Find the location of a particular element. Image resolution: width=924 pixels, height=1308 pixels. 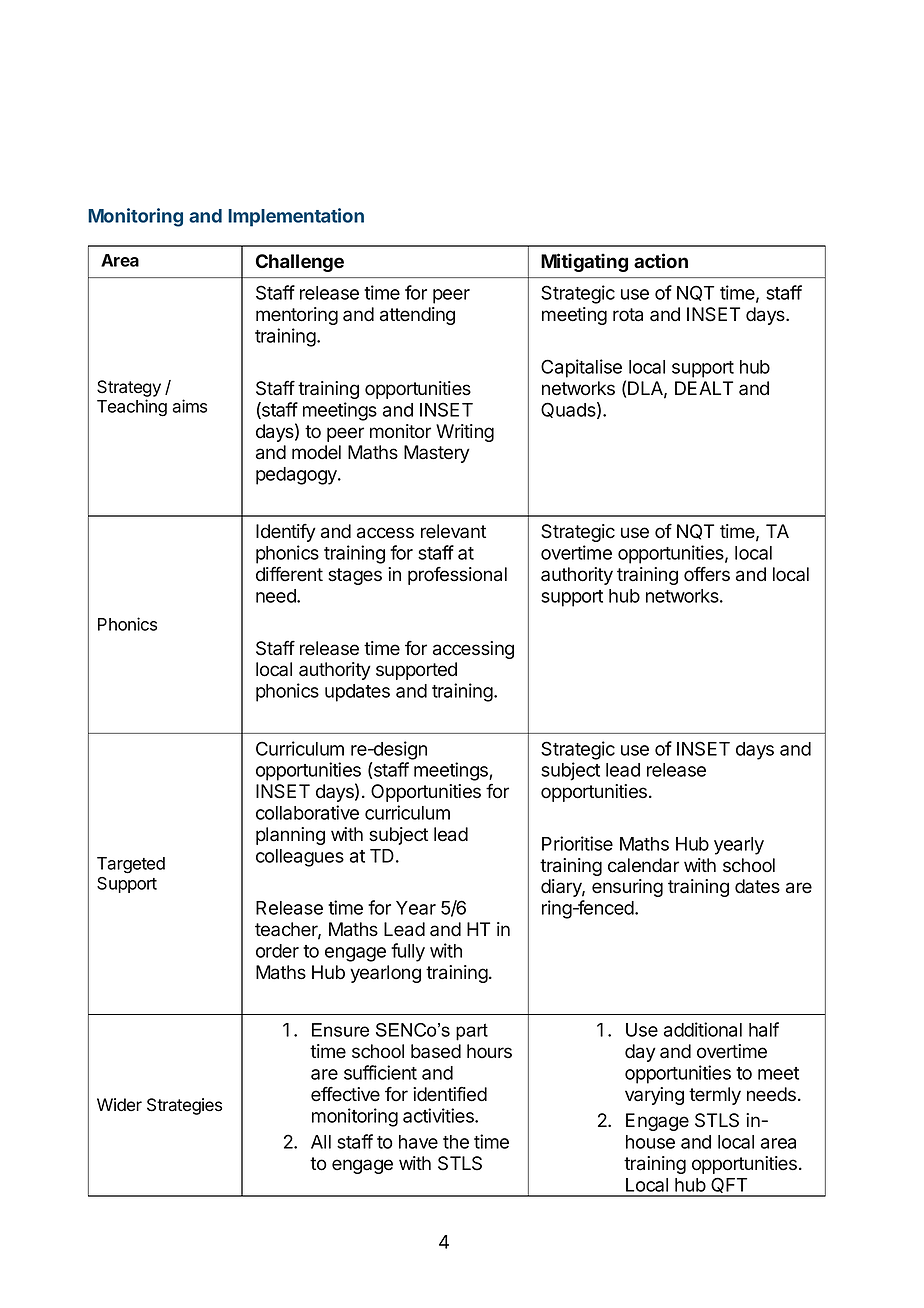

attending is located at coordinates (417, 316).
